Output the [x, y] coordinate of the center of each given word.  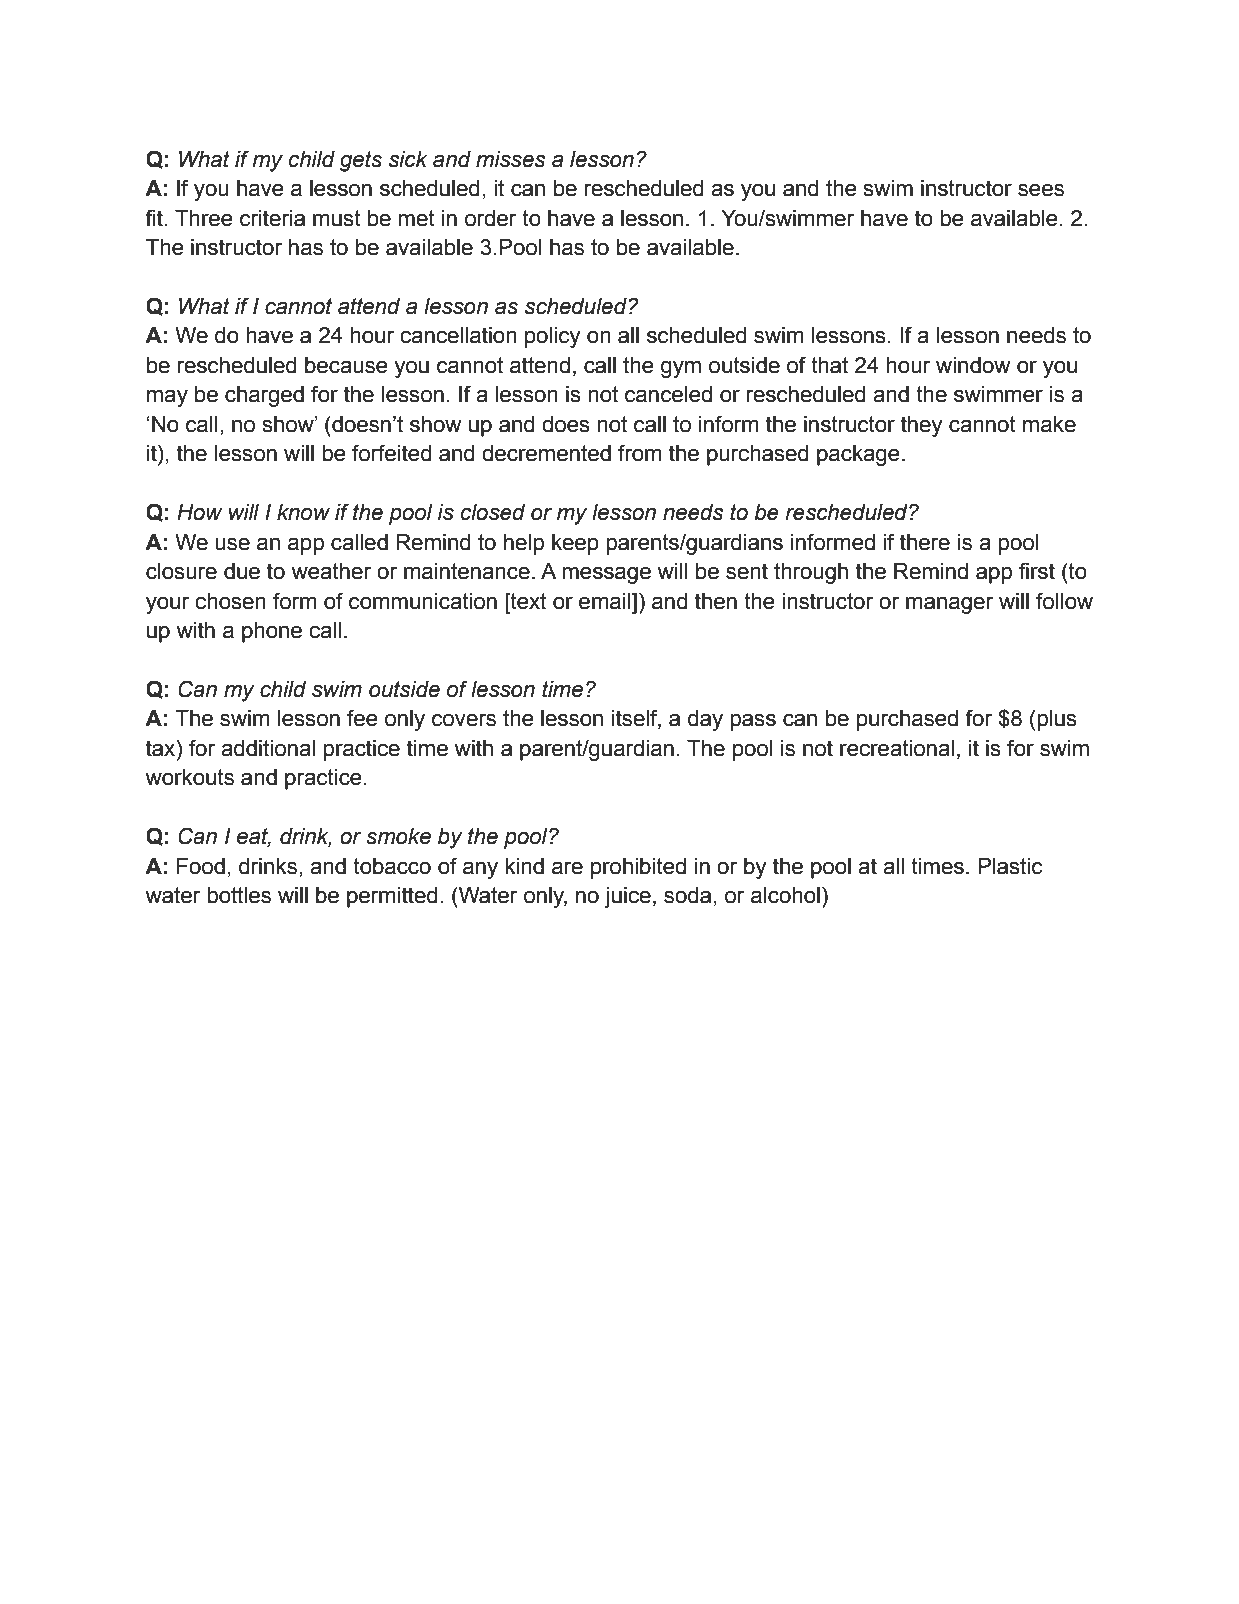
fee [362, 718]
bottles [239, 895]
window [973, 365]
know [303, 512]
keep [575, 544]
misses [510, 159]
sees [1041, 190]
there [925, 542]
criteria [272, 218]
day [705, 720]
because [346, 365]
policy [553, 337]
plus [1057, 720]
